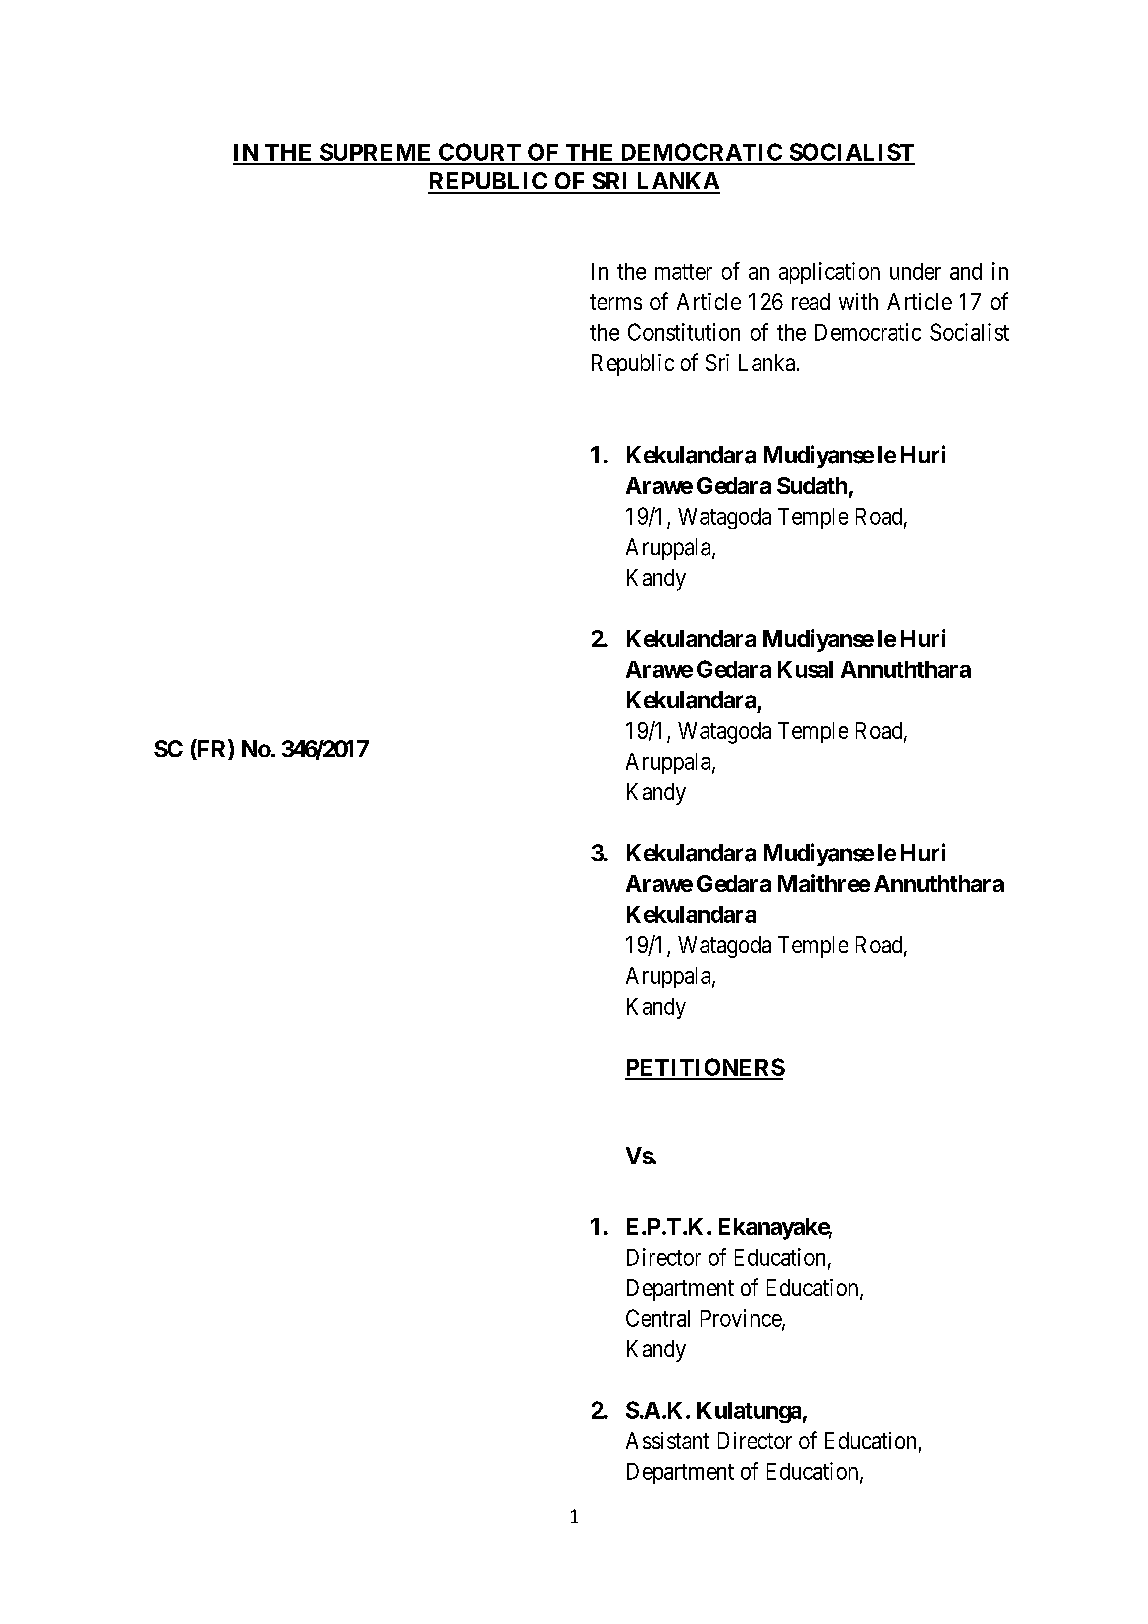 This document has width=1148, height=1624. Describe the element at coordinates (683, 272) in the document. I see `matter` at that location.
